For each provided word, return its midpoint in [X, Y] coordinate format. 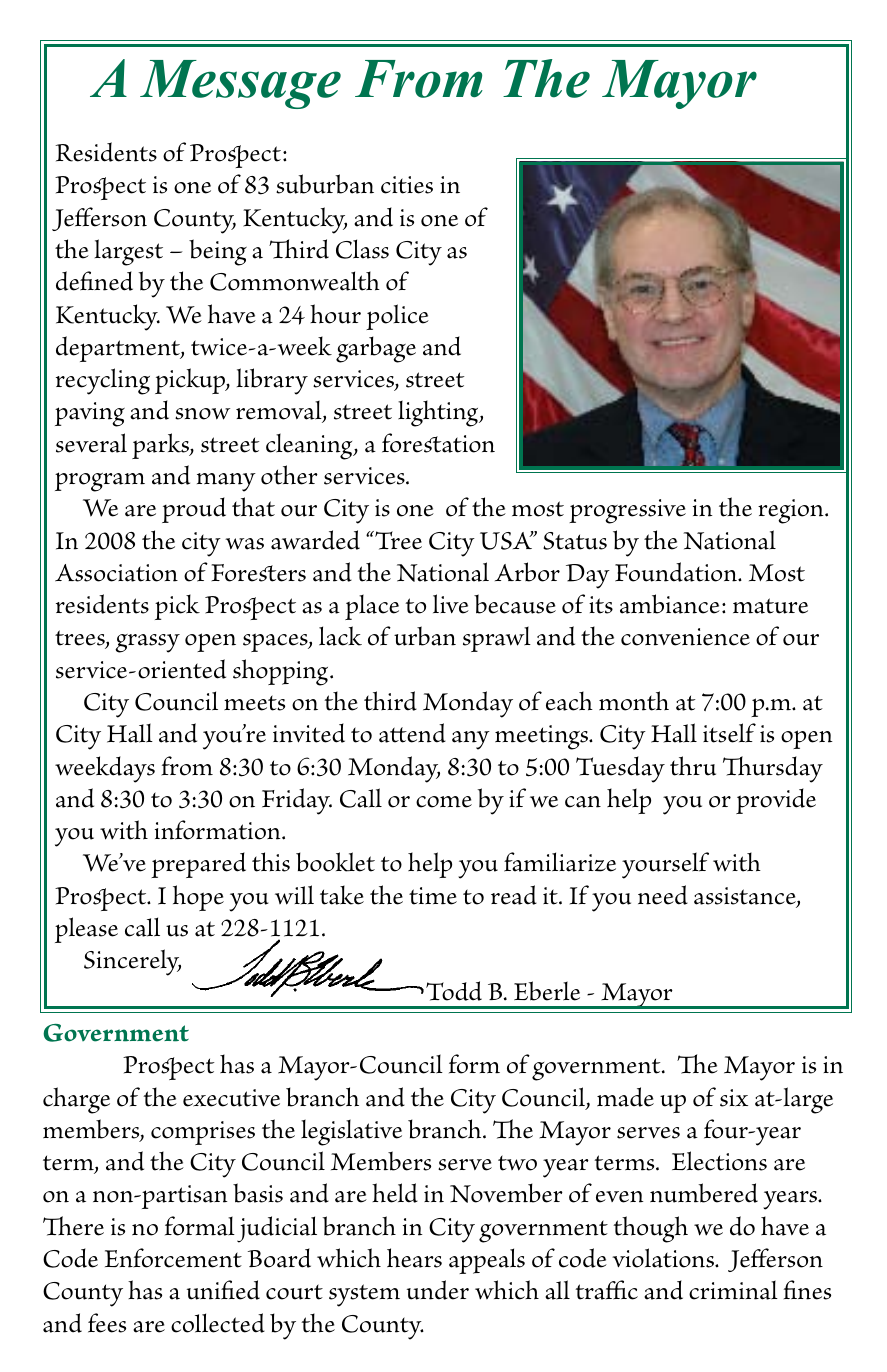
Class [362, 249]
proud [194, 510]
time [433, 896]
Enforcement [173, 1258]
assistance [746, 897]
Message [240, 84]
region [792, 511]
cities [407, 185]
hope [198, 898]
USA [507, 540]
